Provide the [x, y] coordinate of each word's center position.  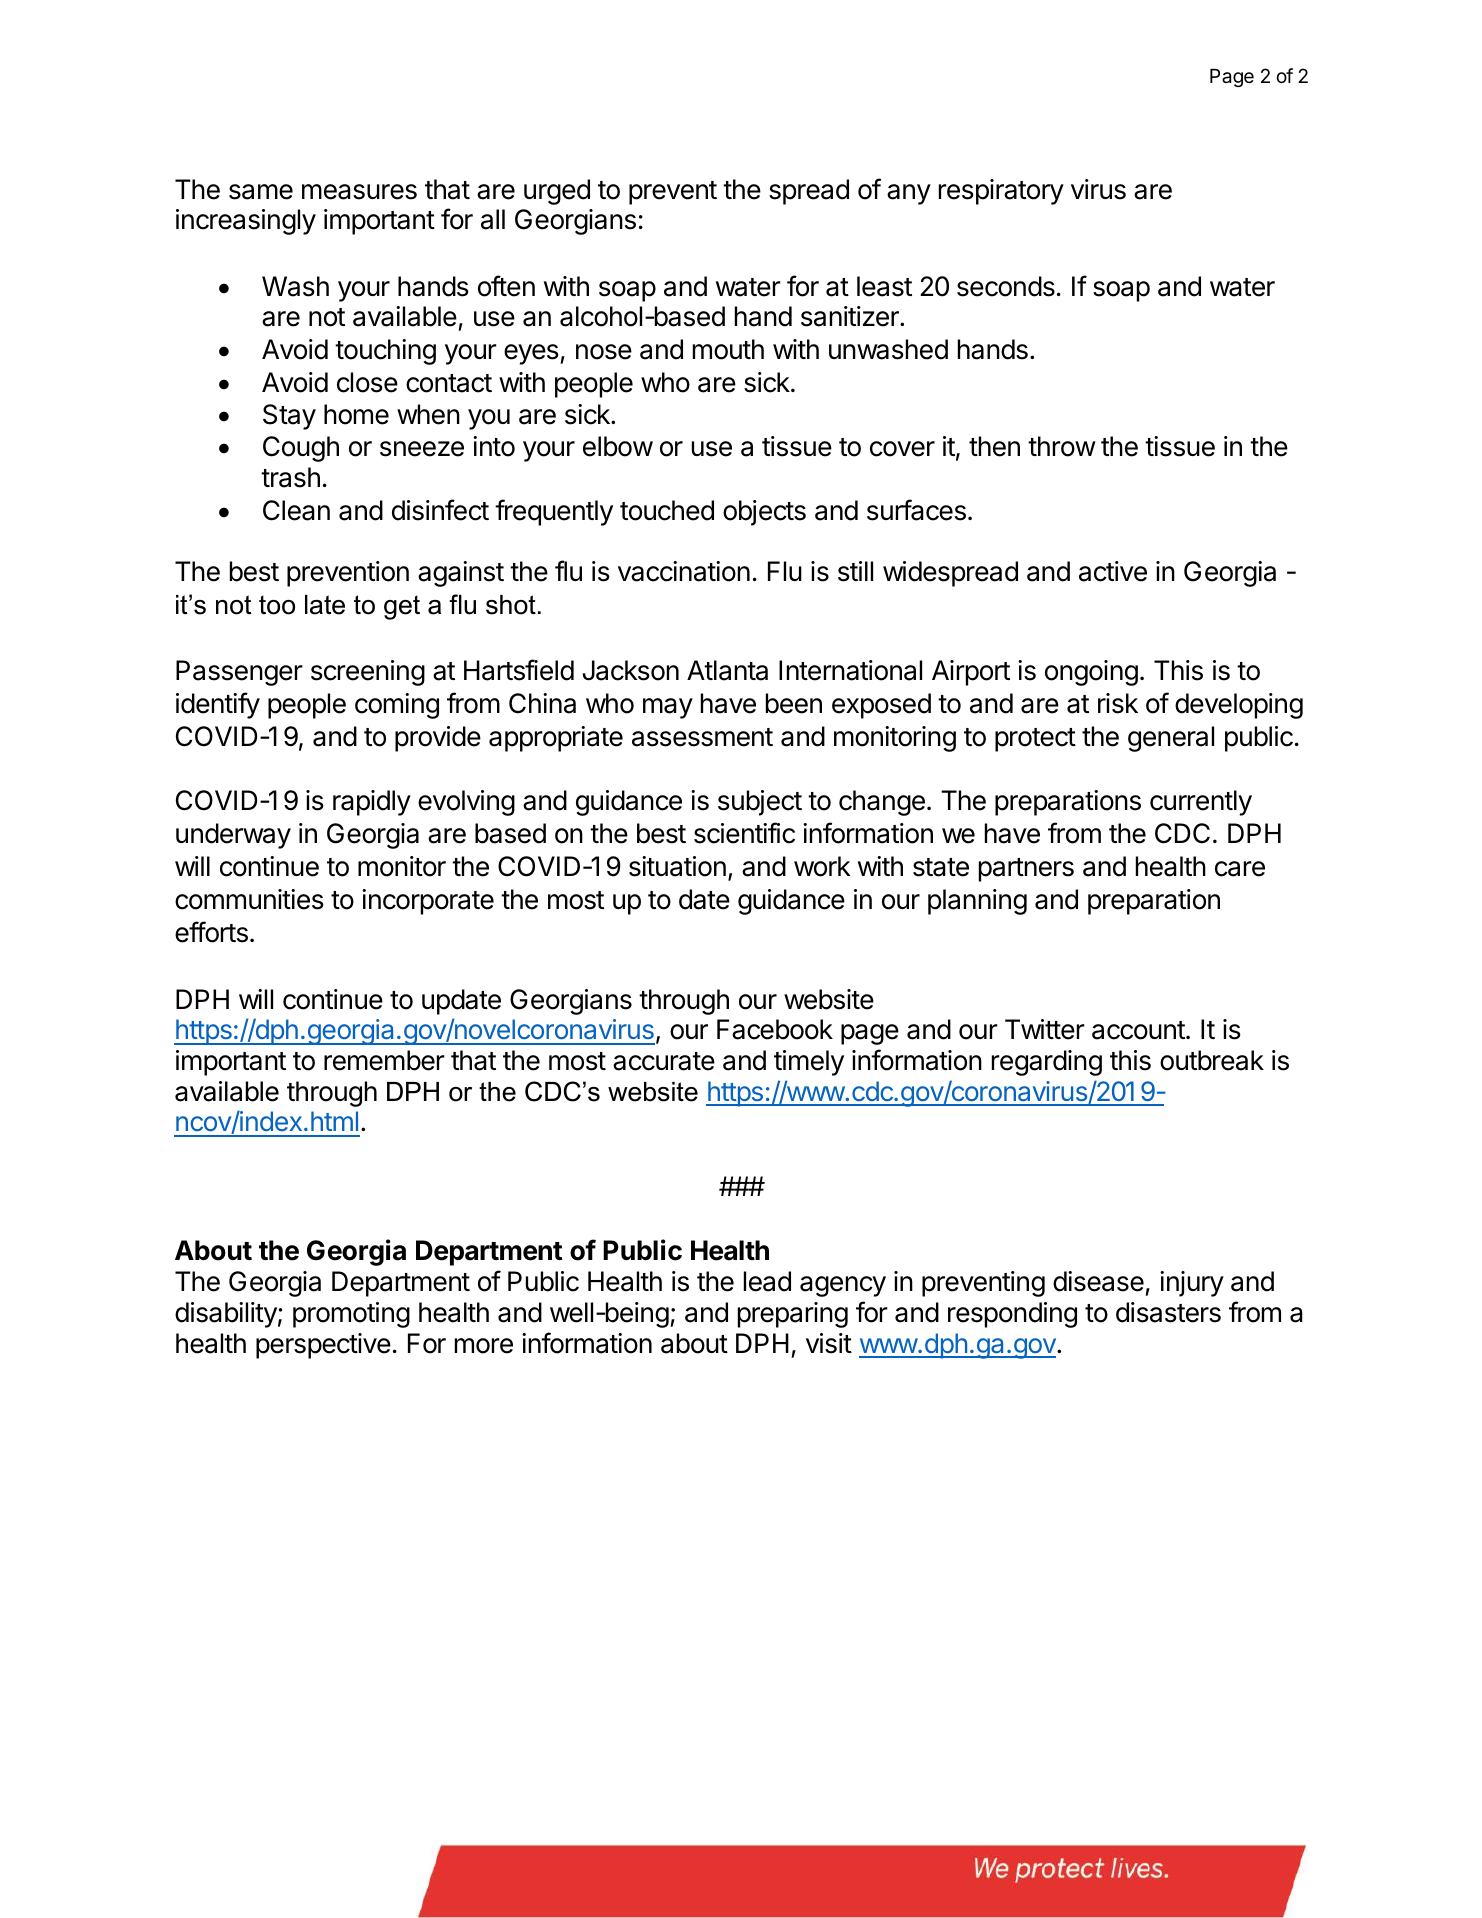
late [325, 605]
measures [359, 192]
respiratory [1001, 192]
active [1113, 571]
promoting [351, 1315]
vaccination [684, 571]
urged [557, 192]
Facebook [775, 1029]
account [1139, 1030]
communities [249, 899]
